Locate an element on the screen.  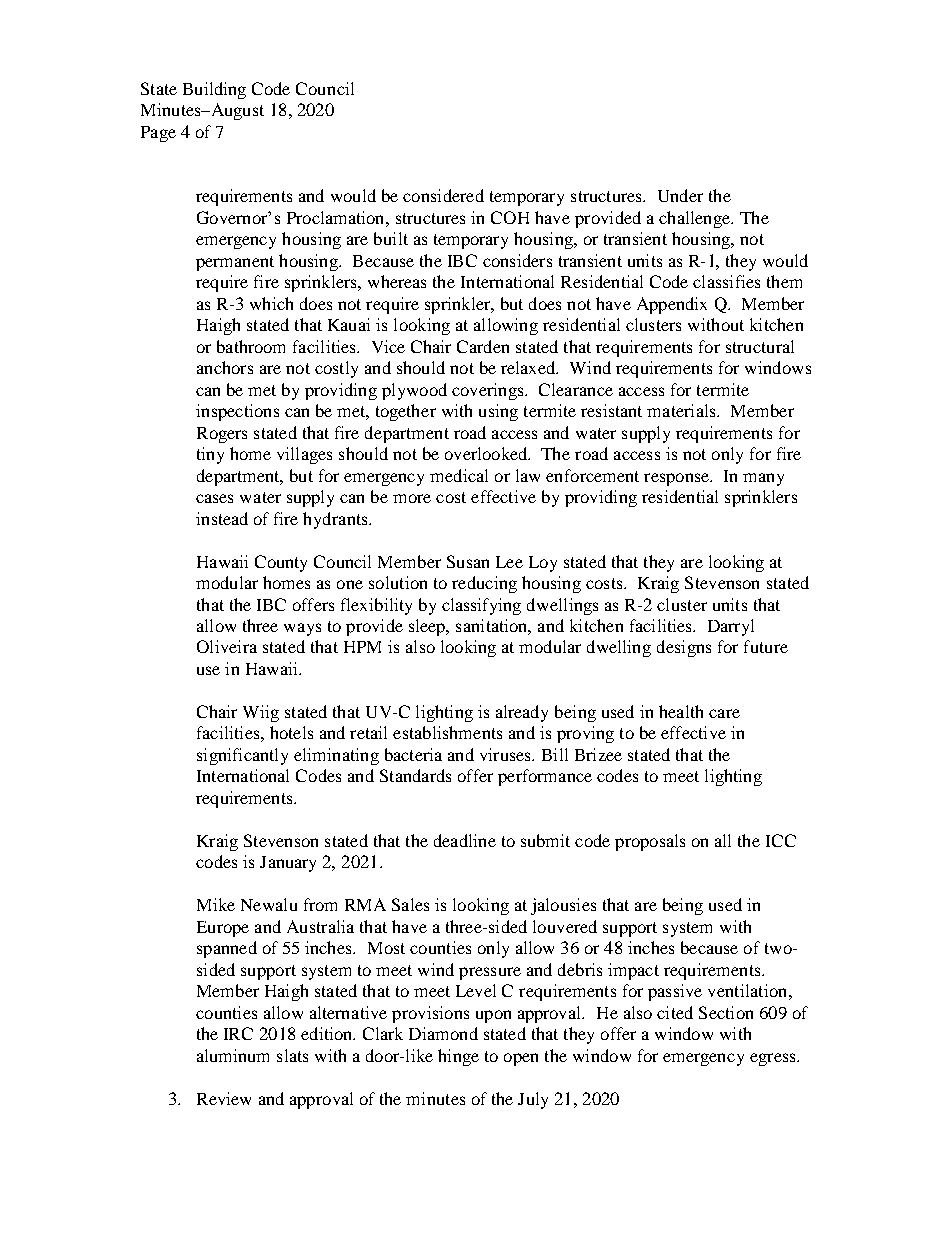
materials is located at coordinates (682, 410).
